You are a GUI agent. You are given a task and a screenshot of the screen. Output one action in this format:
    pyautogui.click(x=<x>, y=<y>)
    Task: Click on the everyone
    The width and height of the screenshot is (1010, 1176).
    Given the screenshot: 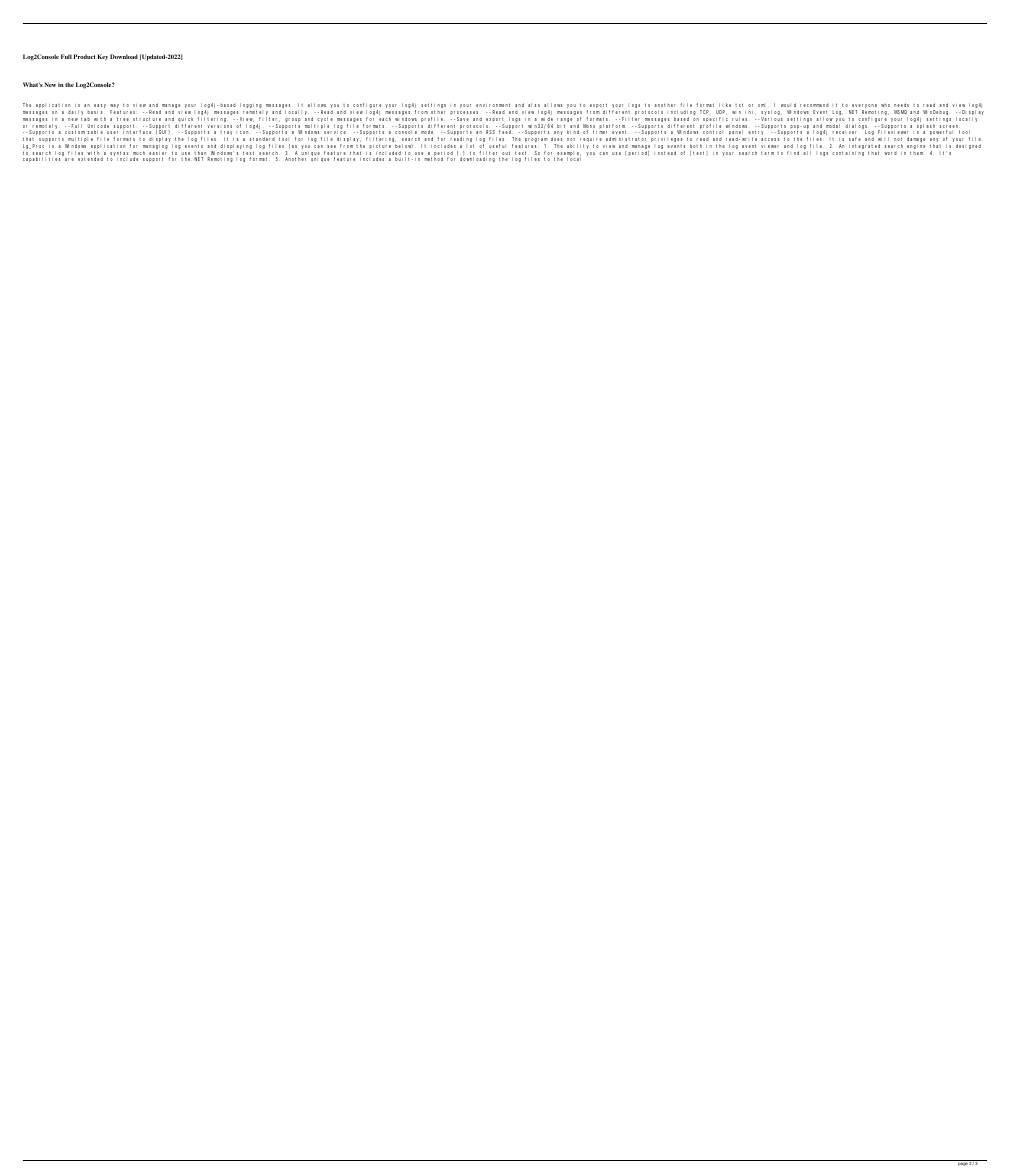 What is the action you would take?
    pyautogui.click(x=864, y=107)
